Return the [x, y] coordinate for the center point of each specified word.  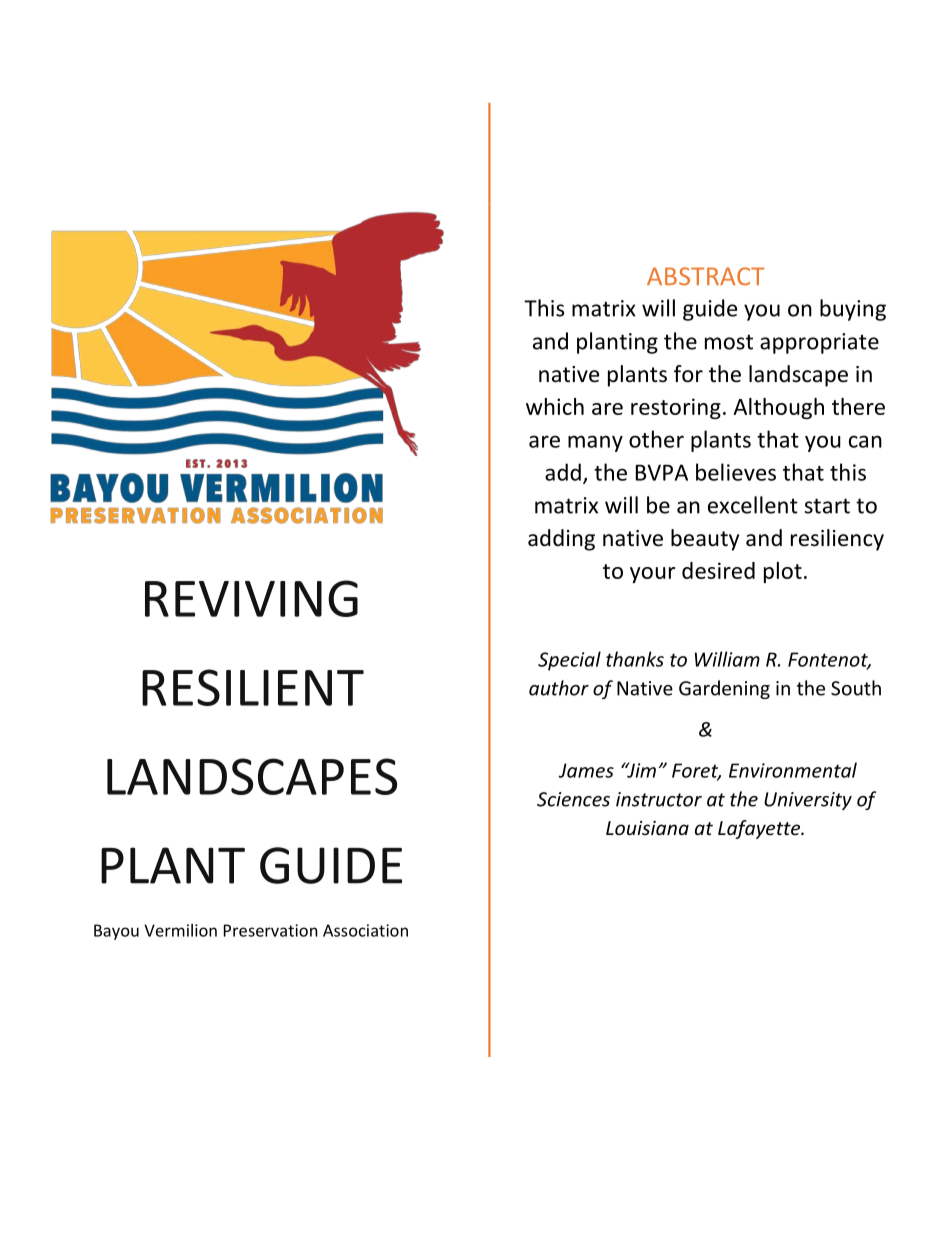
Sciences [573, 799]
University [808, 801]
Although [778, 408]
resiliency [837, 540]
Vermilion [180, 930]
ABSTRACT [706, 276]
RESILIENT [253, 687]
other [656, 439]
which [555, 406]
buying [853, 310]
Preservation [271, 930]
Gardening [724, 689]
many [595, 443]
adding [561, 540]
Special [569, 661]
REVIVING [251, 598]
